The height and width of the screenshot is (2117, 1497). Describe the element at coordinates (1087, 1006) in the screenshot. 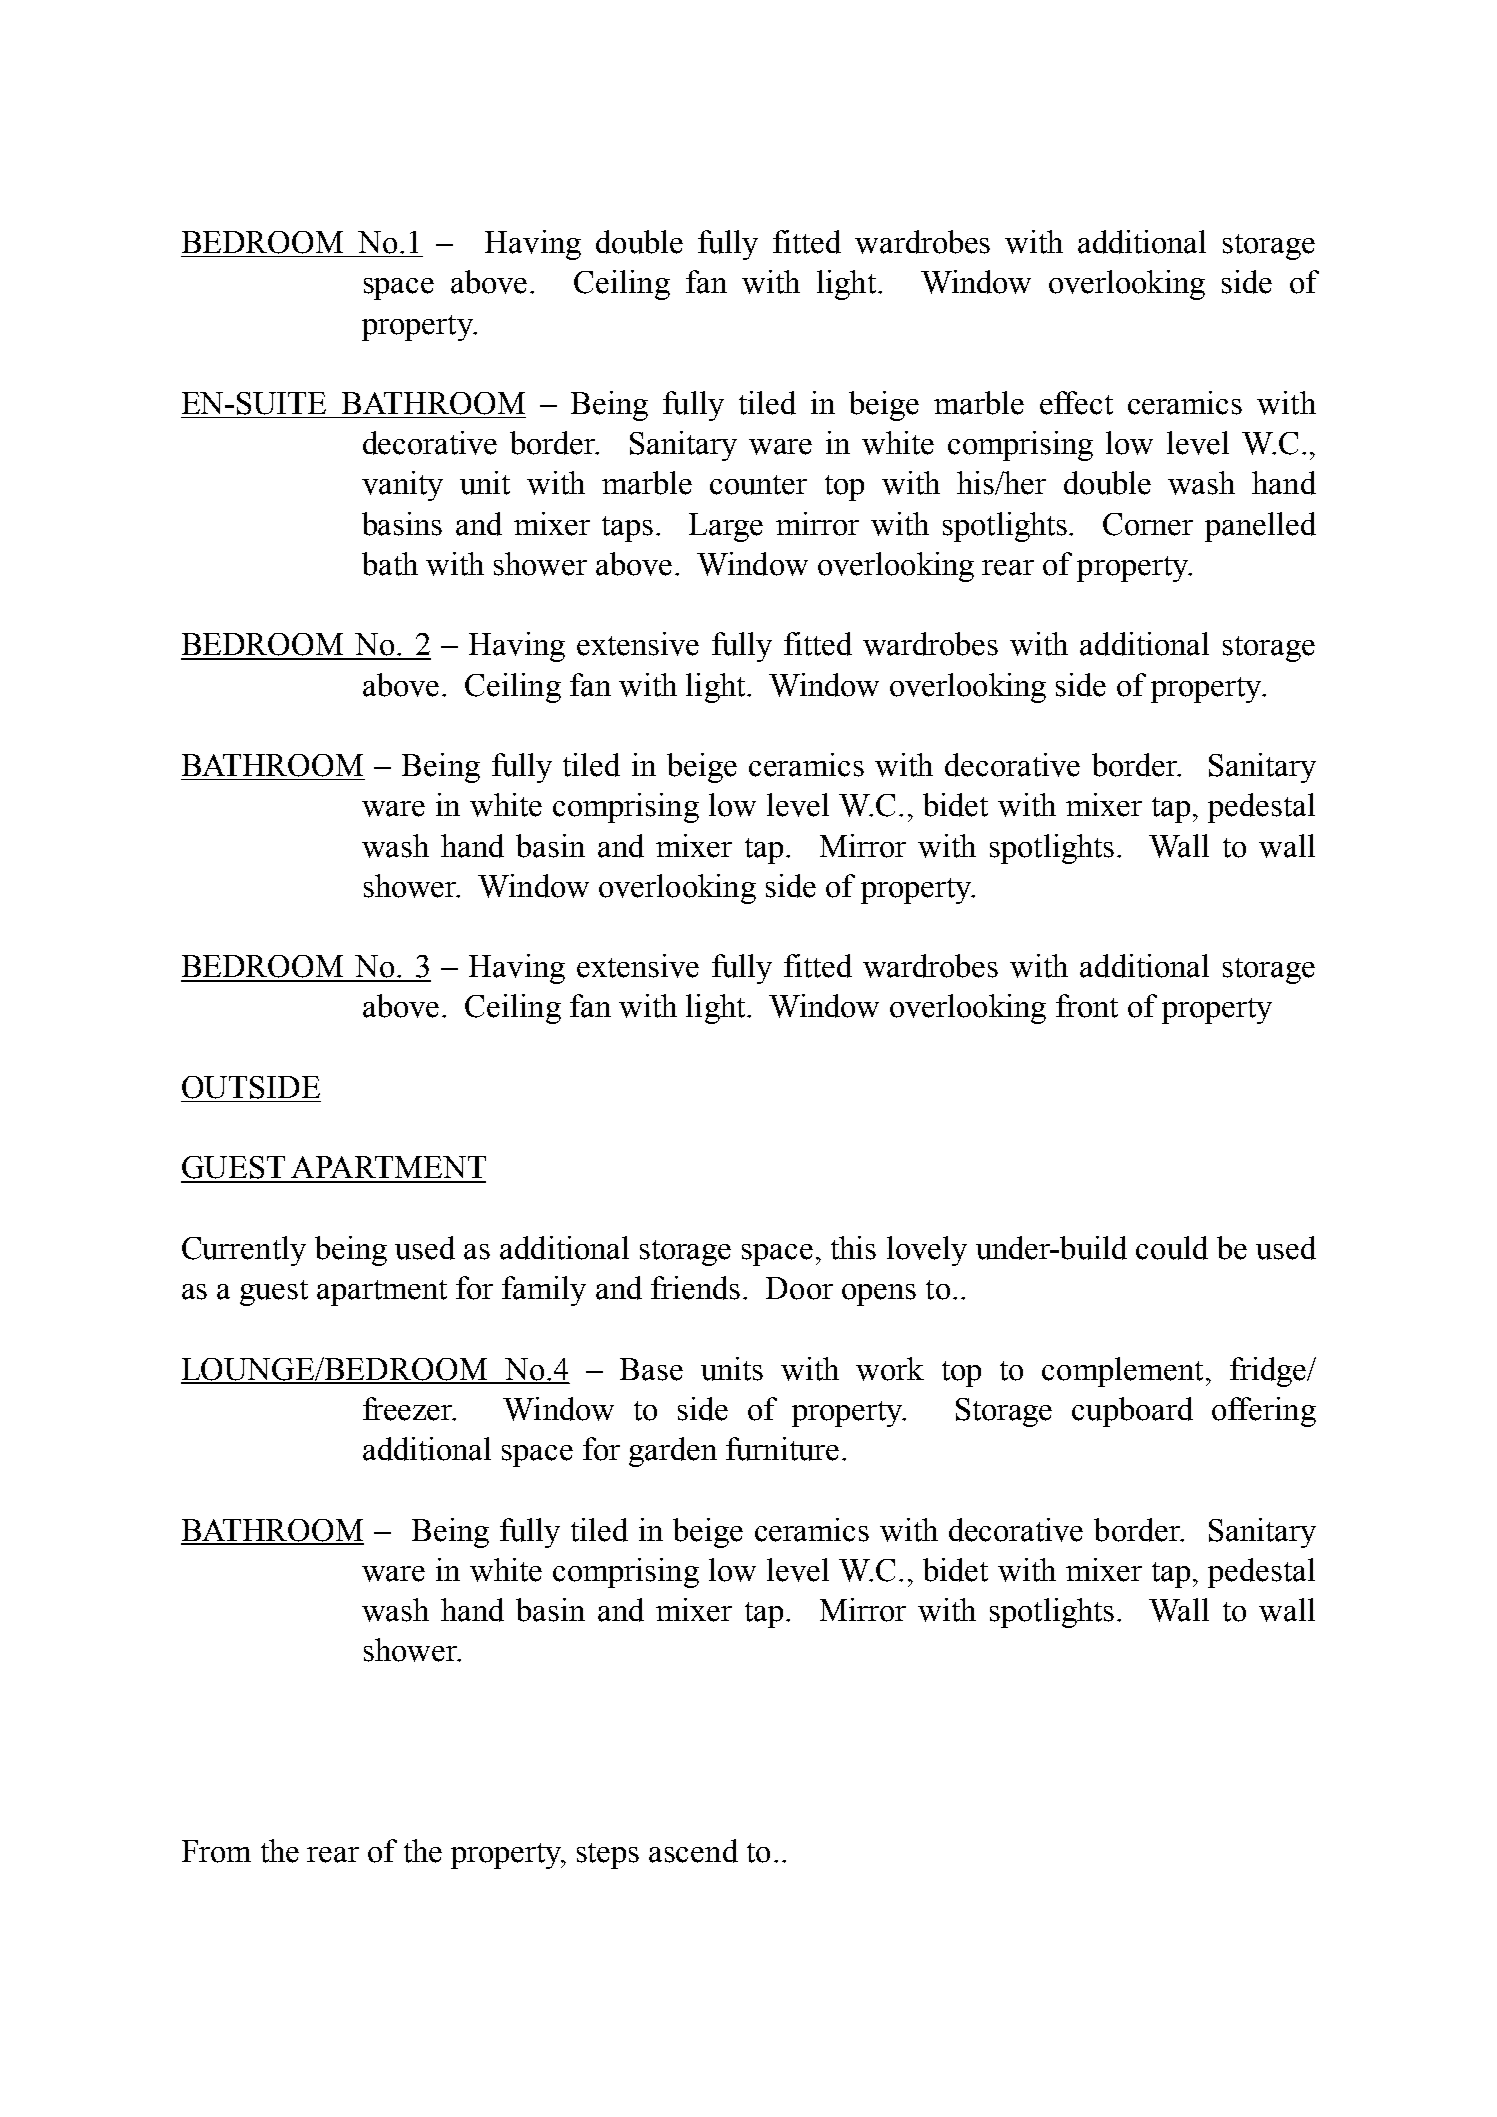

I see `front` at that location.
